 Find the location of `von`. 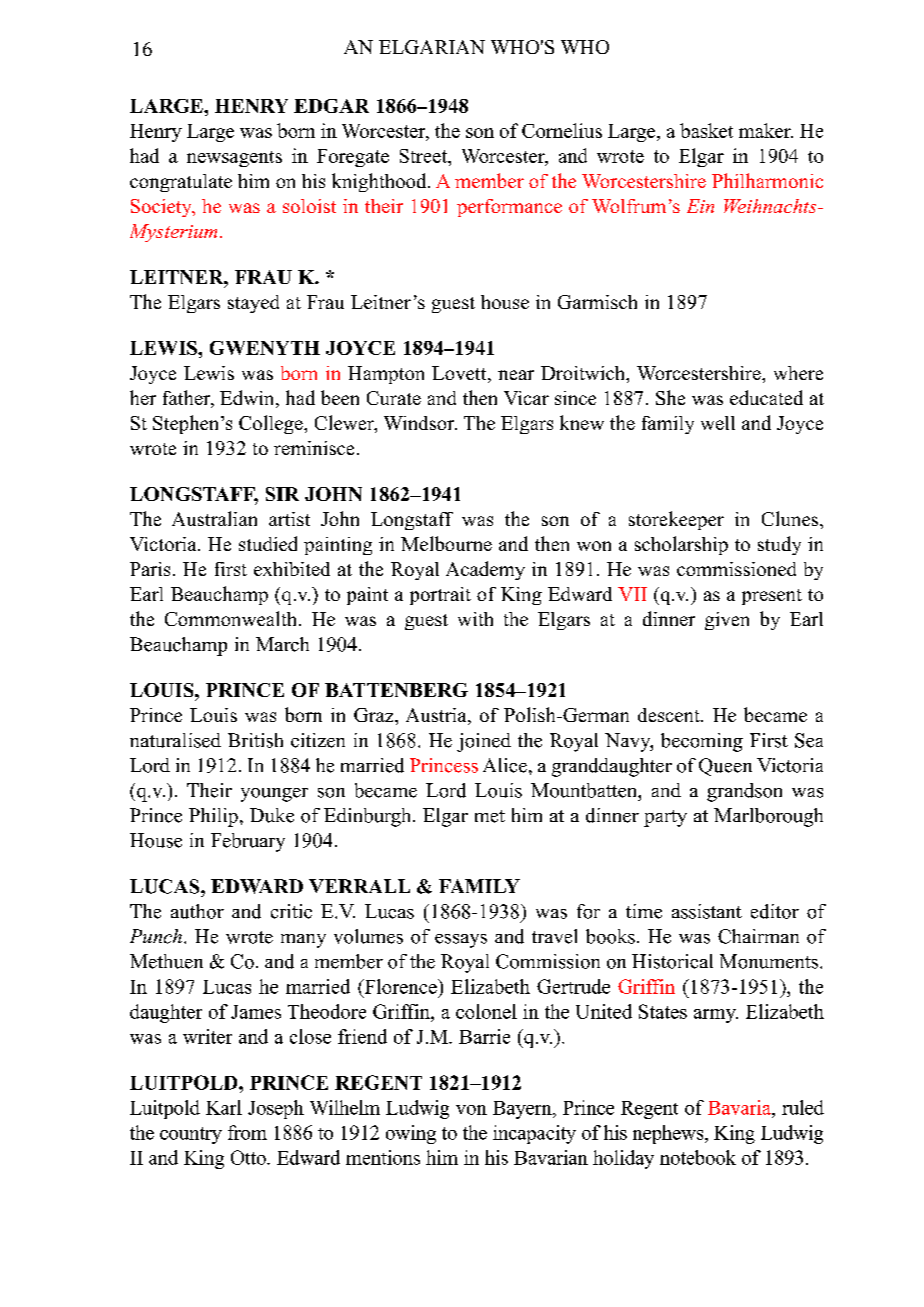

von is located at coordinates (471, 1110).
